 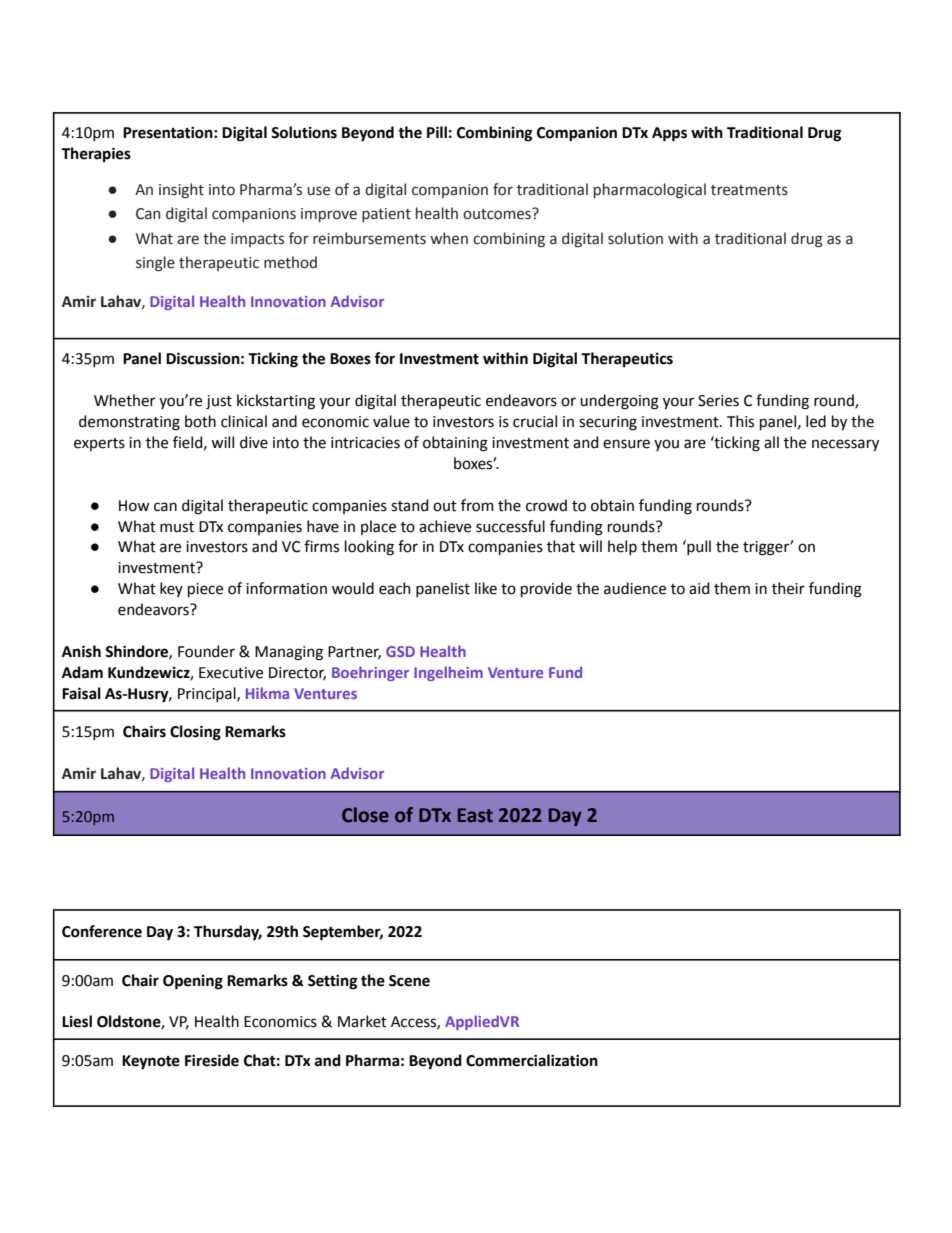 I want to click on their, so click(x=788, y=588).
